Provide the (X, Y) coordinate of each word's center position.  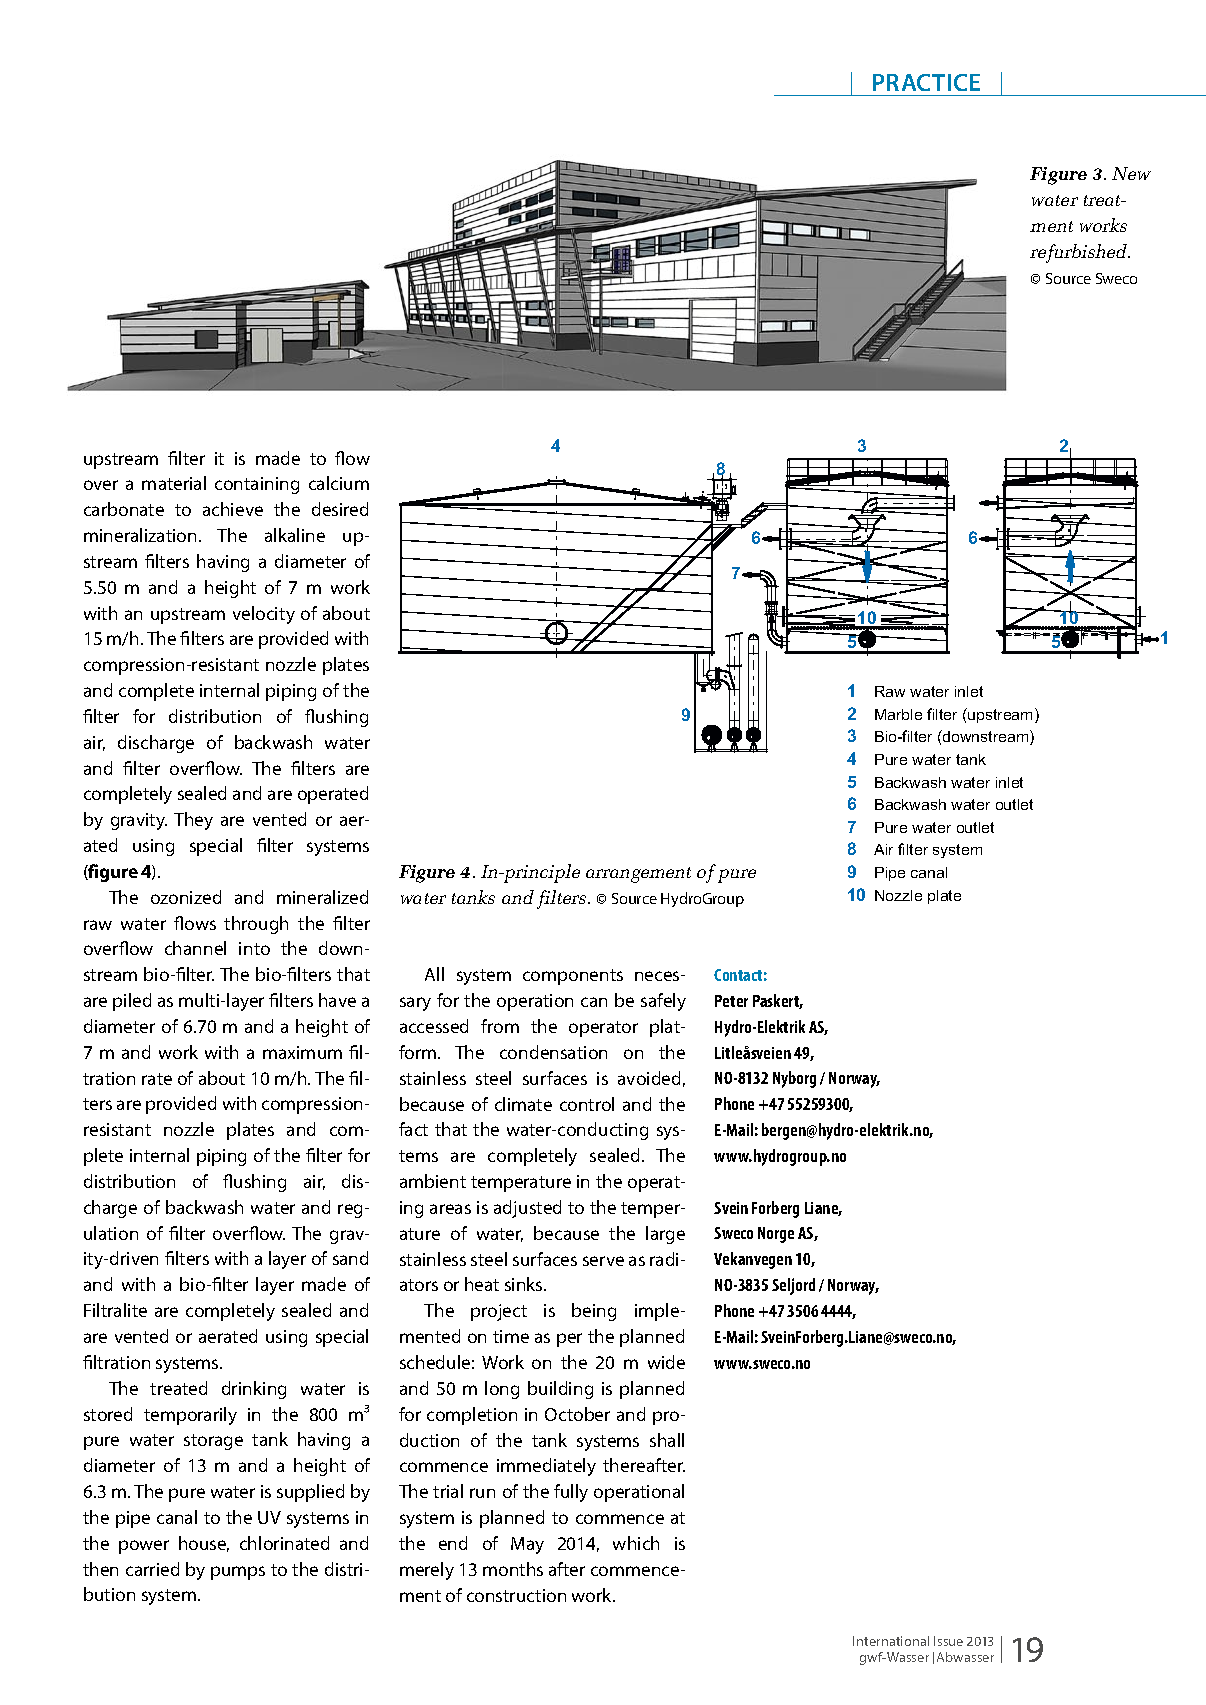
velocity (264, 615)
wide (666, 1362)
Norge (776, 1235)
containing (257, 485)
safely (663, 1002)
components (573, 977)
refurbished (1080, 253)
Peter (731, 1001)
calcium (339, 483)
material (174, 483)
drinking (254, 1390)
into (254, 948)
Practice (926, 82)
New (1131, 173)
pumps (238, 1573)
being (594, 1312)
